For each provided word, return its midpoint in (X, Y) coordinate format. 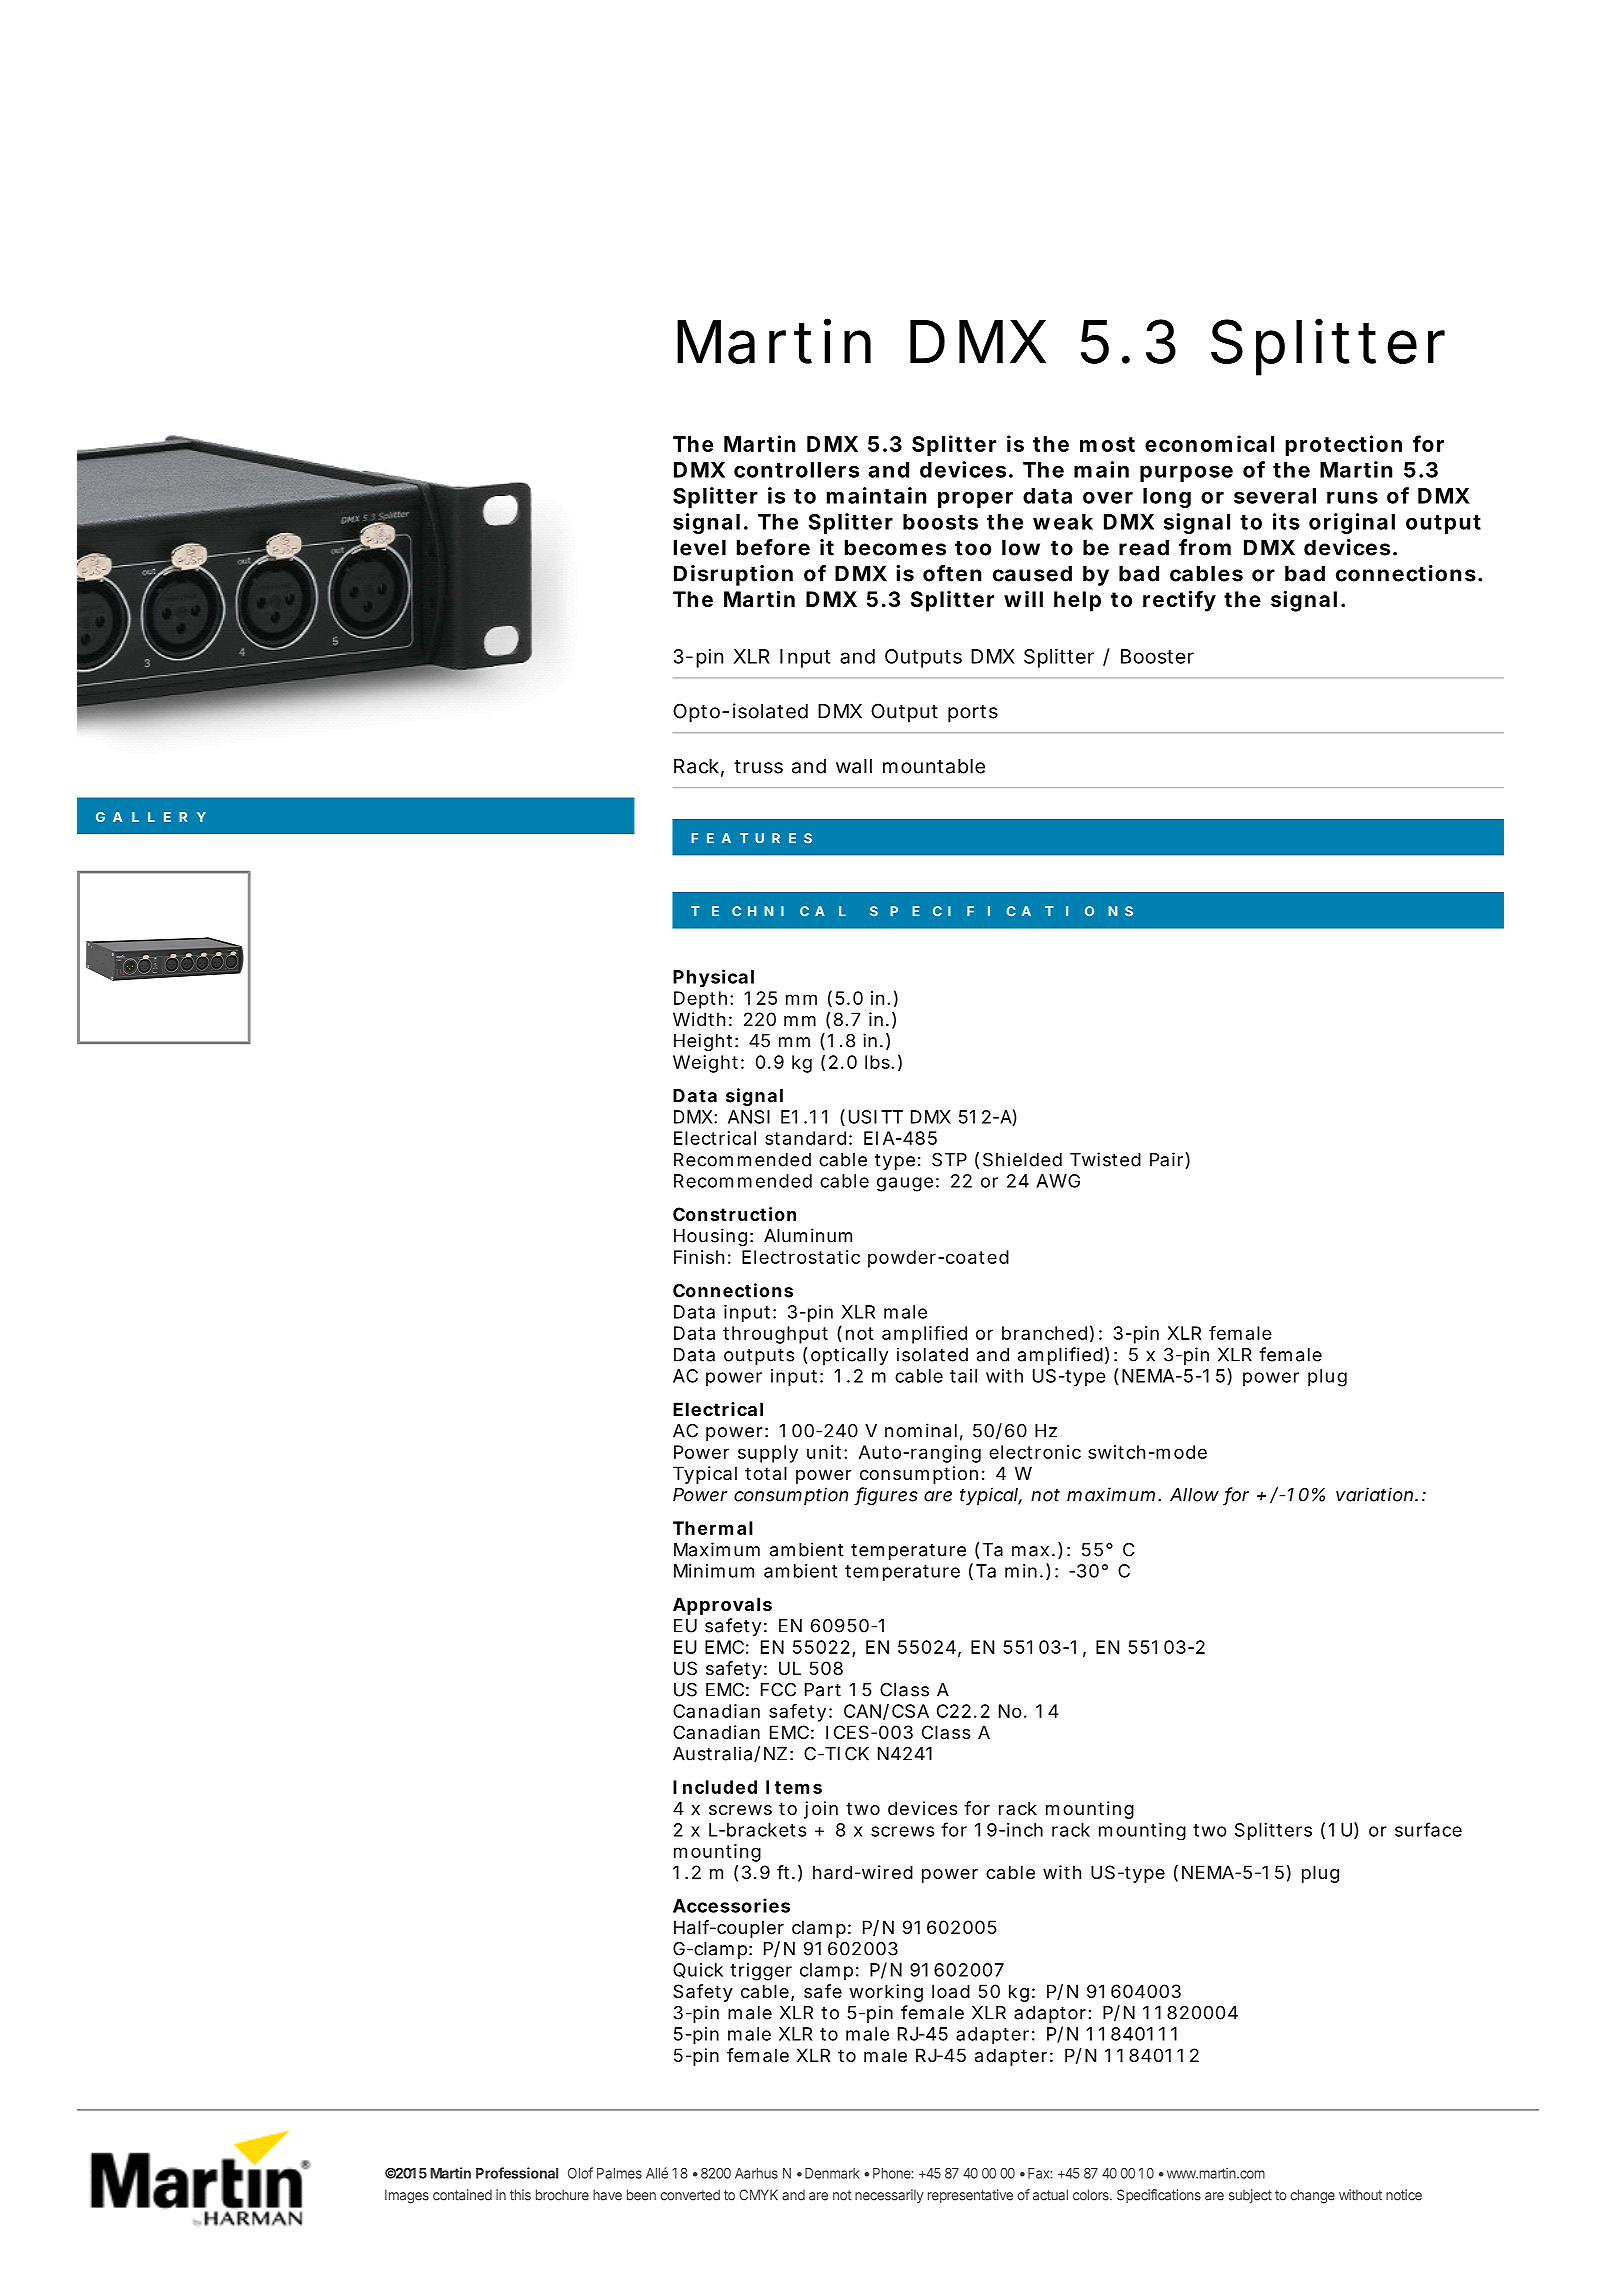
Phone (892, 2173)
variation (1374, 1494)
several (1275, 496)
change (1312, 2196)
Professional (517, 2173)
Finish (699, 1257)
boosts (940, 522)
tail (963, 1376)
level (700, 547)
